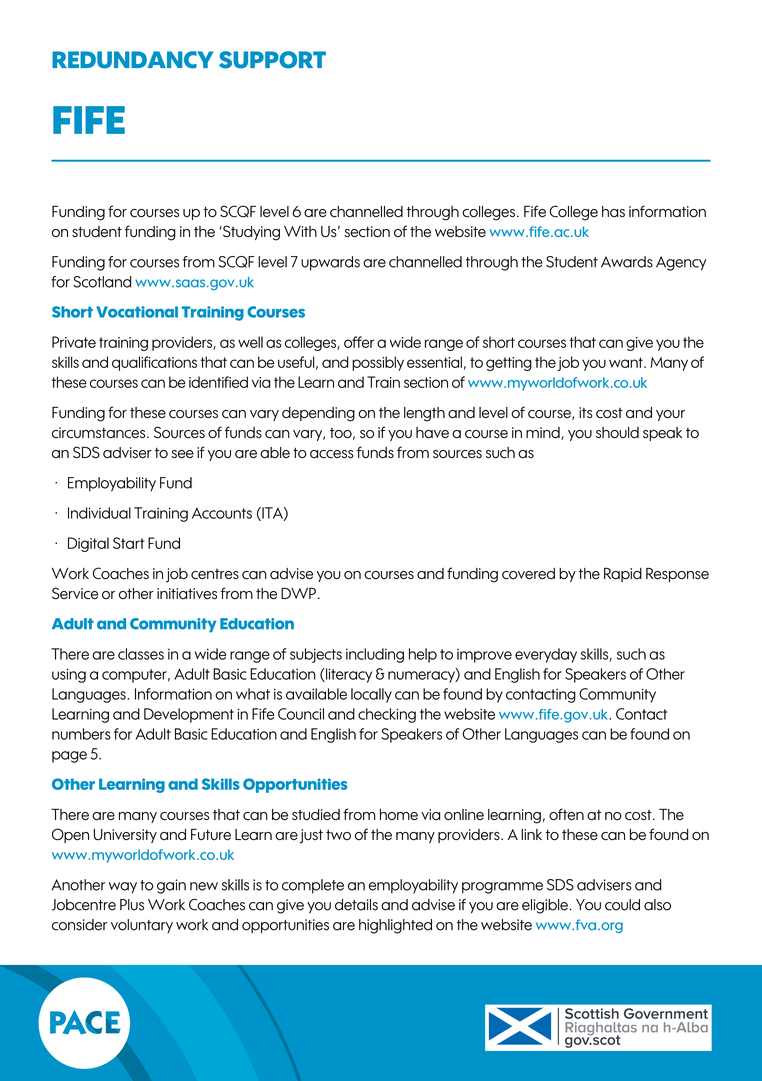  What do you see at coordinates (627, 362) in the image?
I see `want` at bounding box center [627, 362].
